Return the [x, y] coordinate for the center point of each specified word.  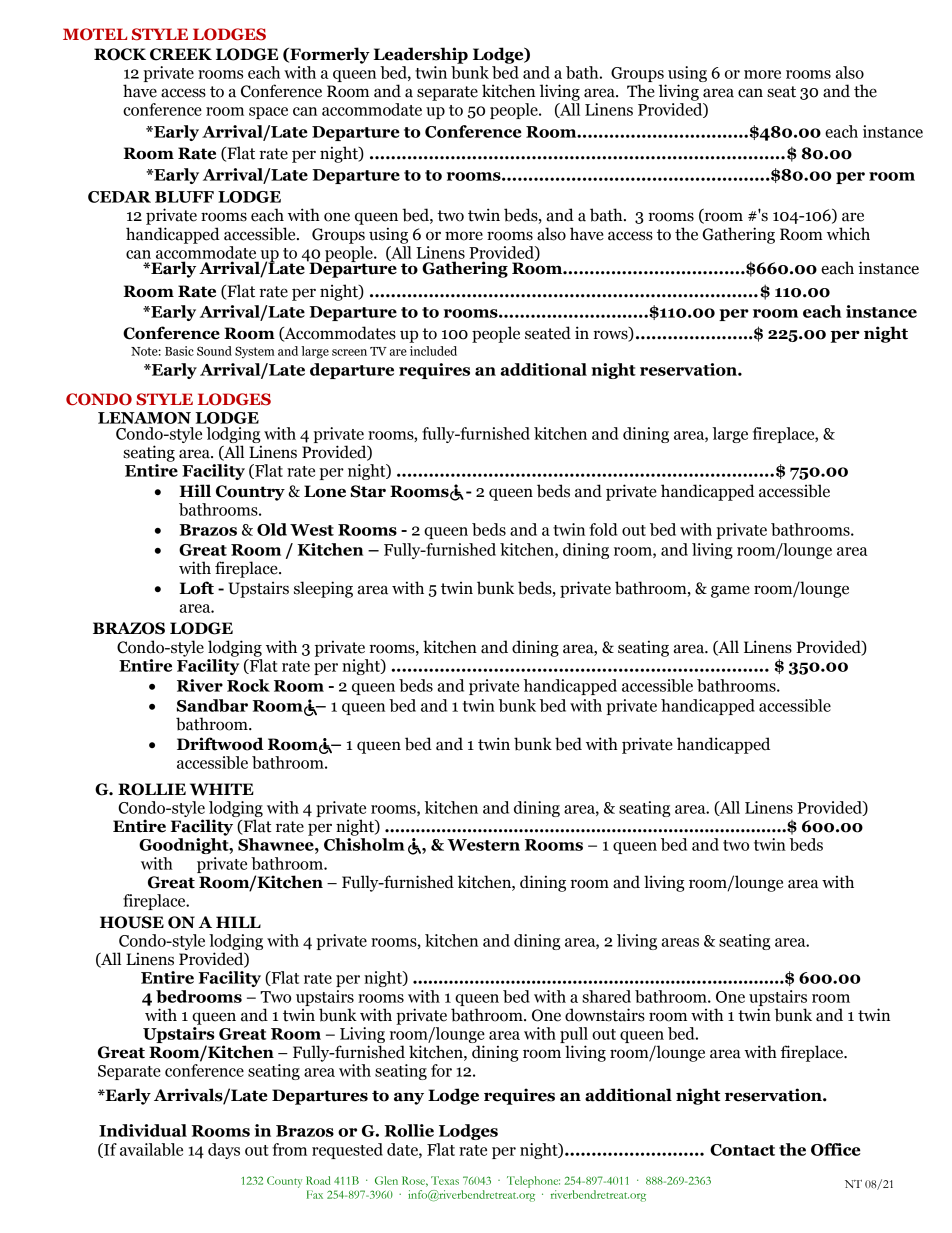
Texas [445, 1180]
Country [250, 493]
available [151, 1149]
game [730, 591]
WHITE [222, 789]
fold [603, 529]
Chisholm [364, 844]
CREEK [181, 54]
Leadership [420, 55]
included [433, 351]
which [848, 234]
